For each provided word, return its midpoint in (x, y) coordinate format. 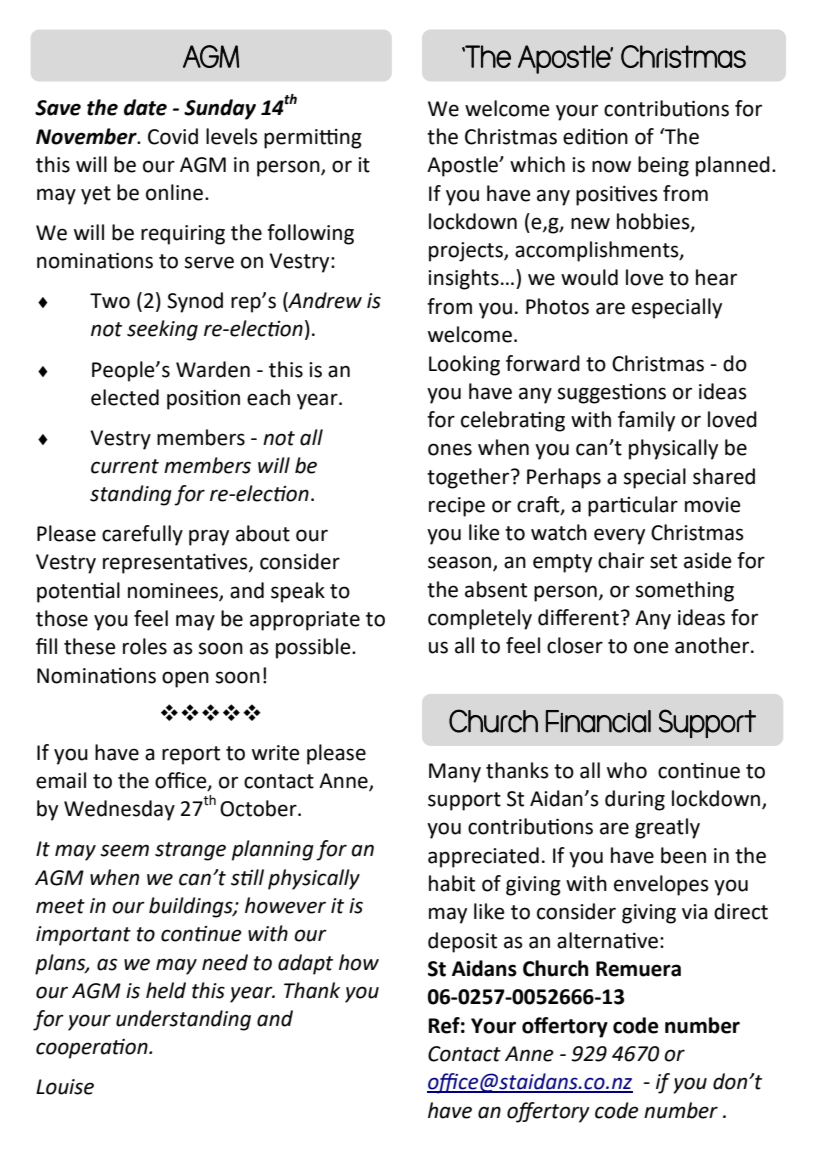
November (87, 136)
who (627, 770)
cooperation (93, 1048)
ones (450, 449)
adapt (305, 964)
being (663, 166)
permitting (313, 139)
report (191, 755)
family (646, 421)
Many (455, 773)
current (125, 466)
